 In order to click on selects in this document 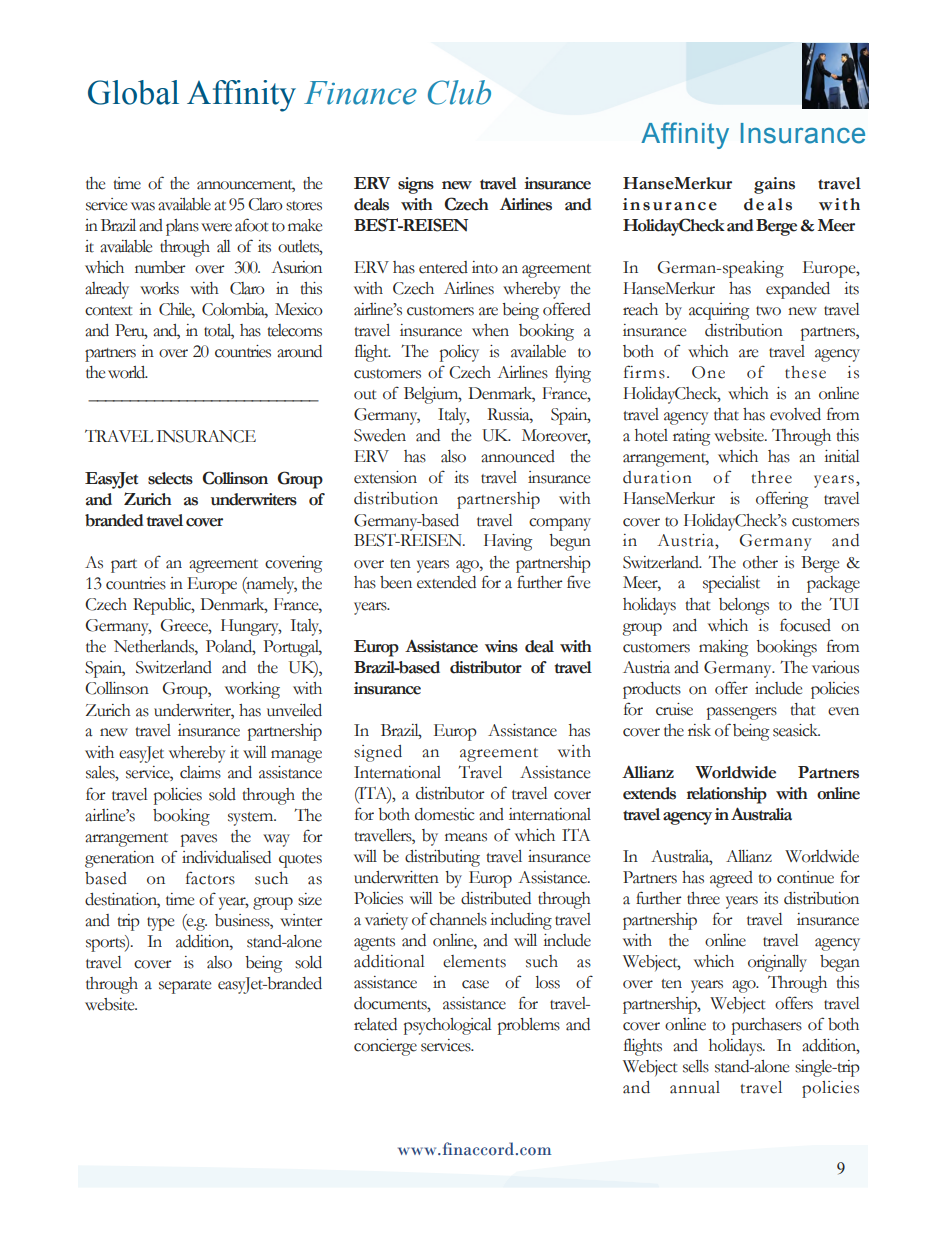, I will do `click(170, 478)`.
